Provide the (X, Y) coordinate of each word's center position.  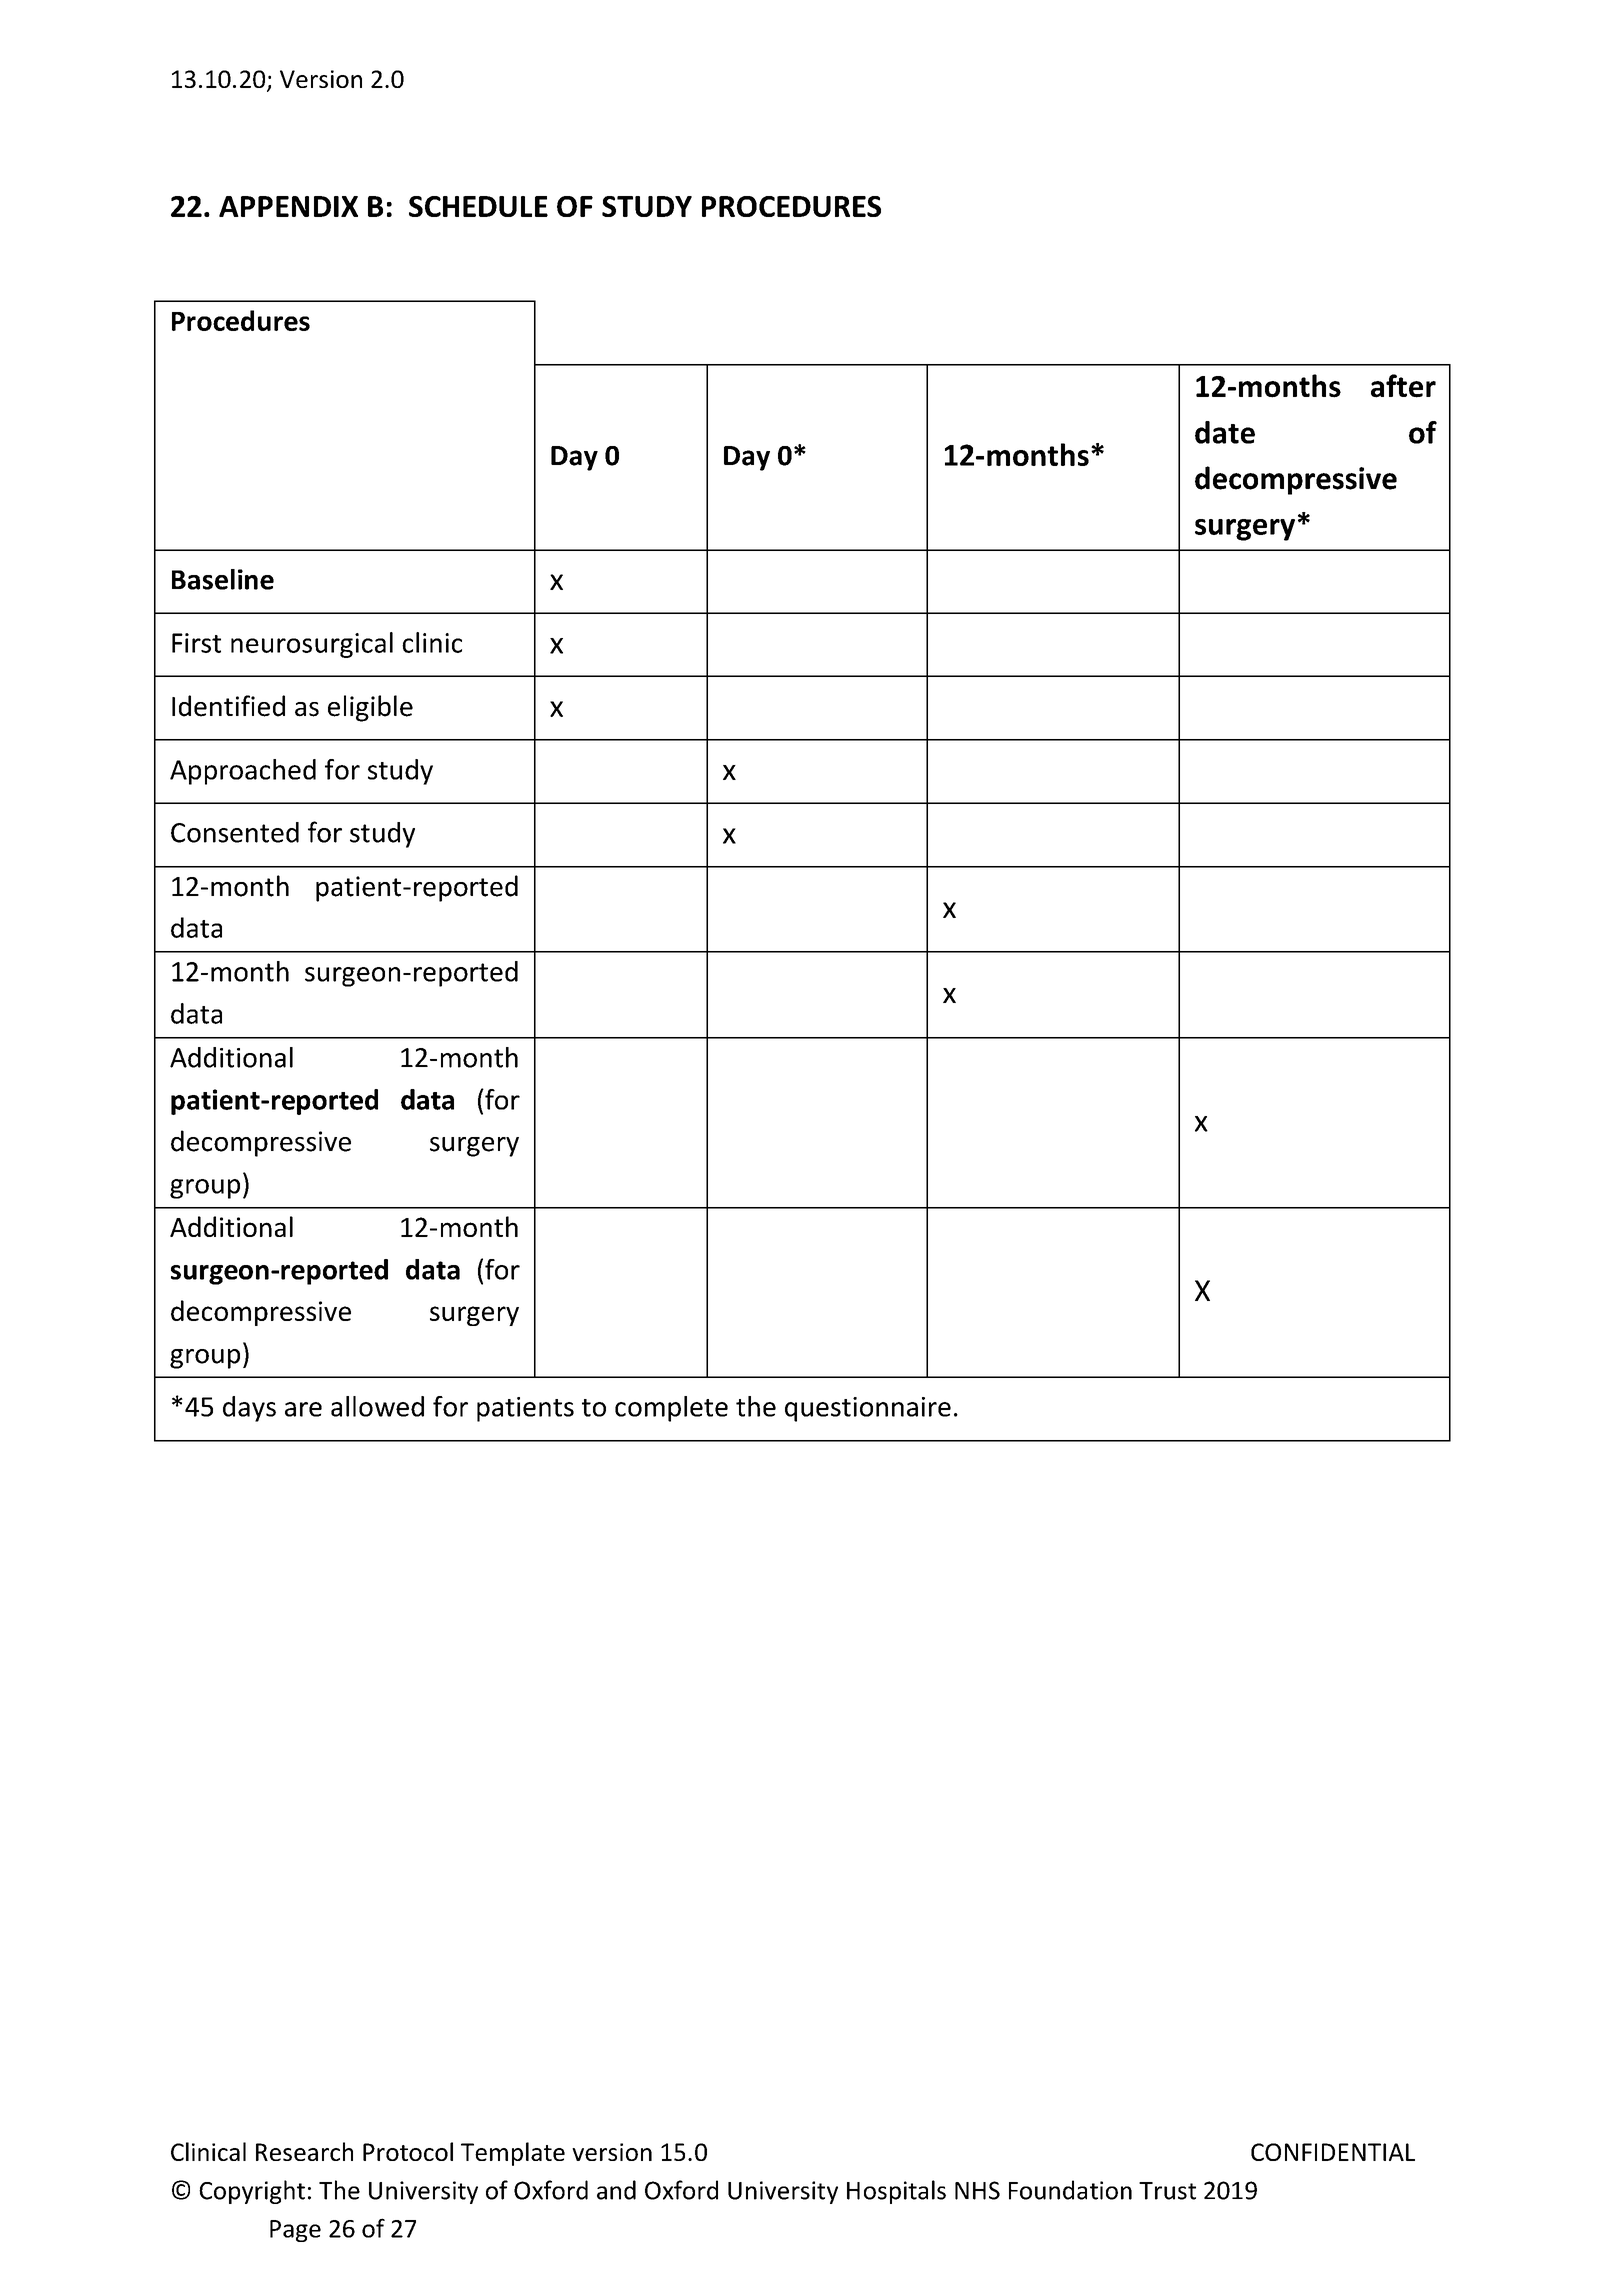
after (1403, 386)
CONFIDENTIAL (1333, 2152)
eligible (370, 708)
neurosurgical (312, 645)
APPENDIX (288, 206)
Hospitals (896, 2192)
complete (671, 1409)
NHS (977, 2190)
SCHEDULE (478, 206)
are (303, 1409)
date (1225, 432)
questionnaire (868, 1409)
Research (304, 2151)
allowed (377, 1406)
